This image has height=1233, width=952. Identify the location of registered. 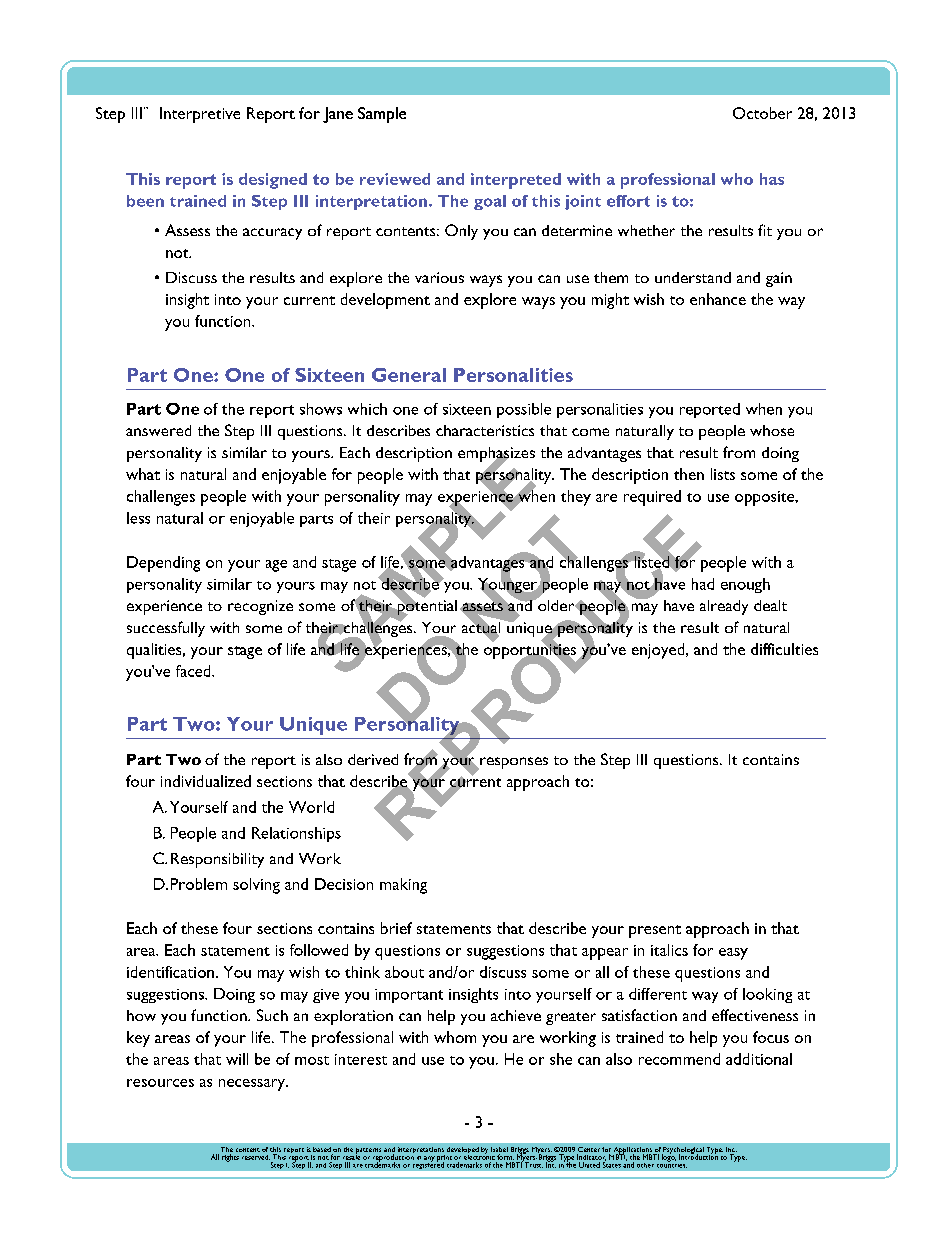
(428, 1164).
